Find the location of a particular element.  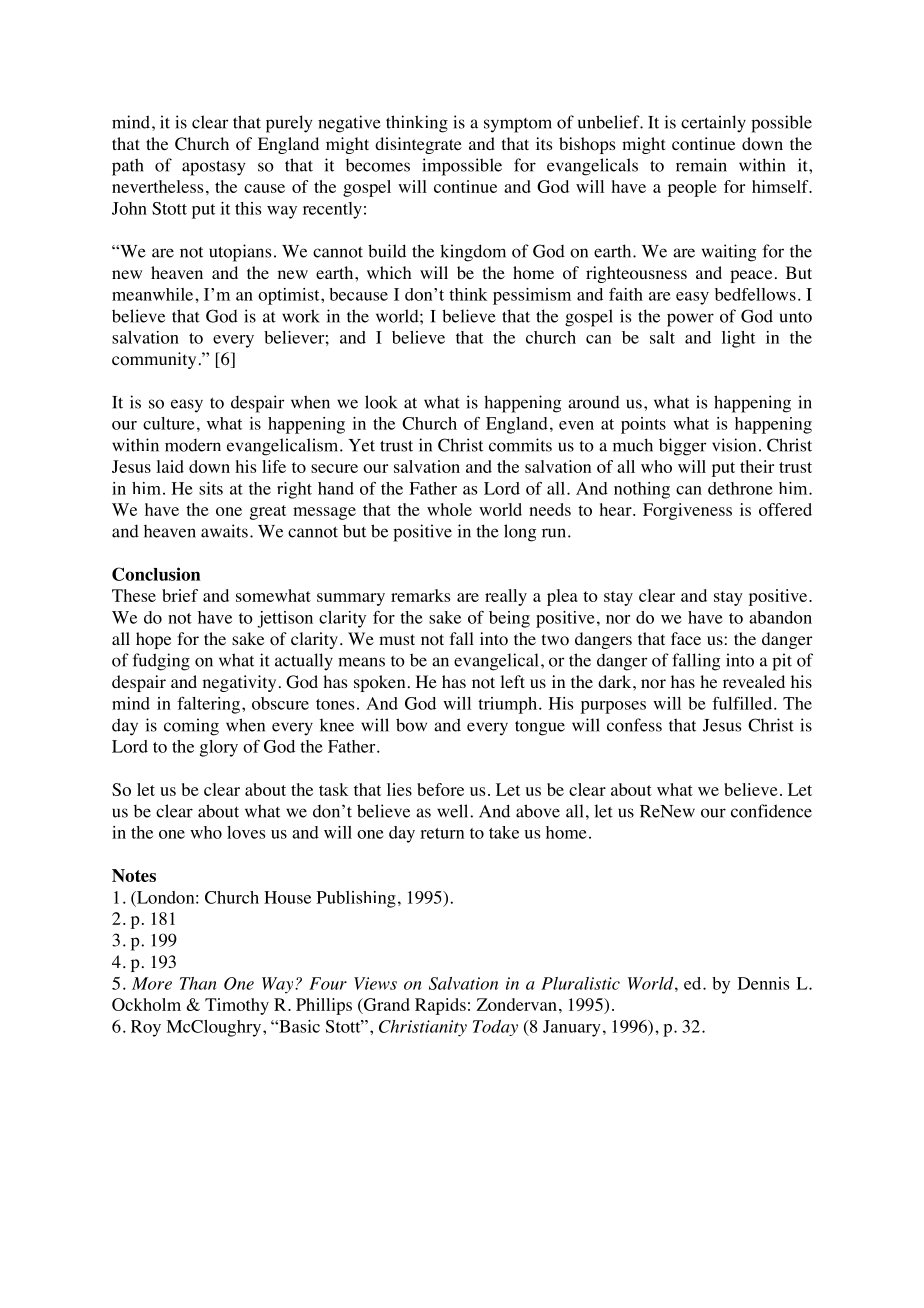

remain is located at coordinates (701, 165).
